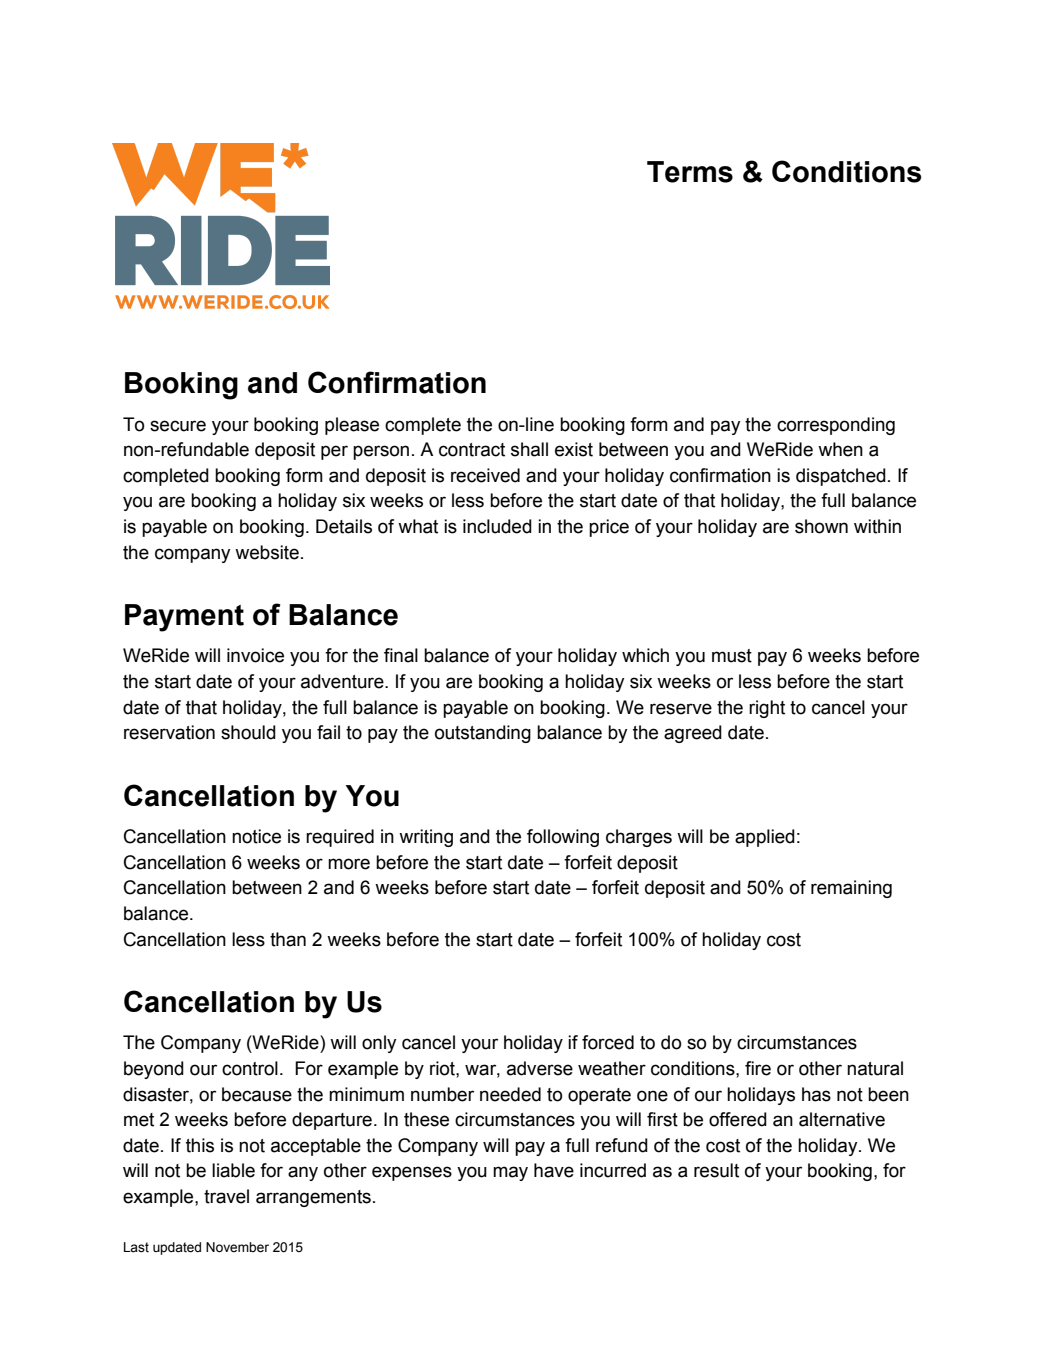 This screenshot has width=1046, height=1353. Describe the element at coordinates (178, 426) in the screenshot. I see `secure` at that location.
